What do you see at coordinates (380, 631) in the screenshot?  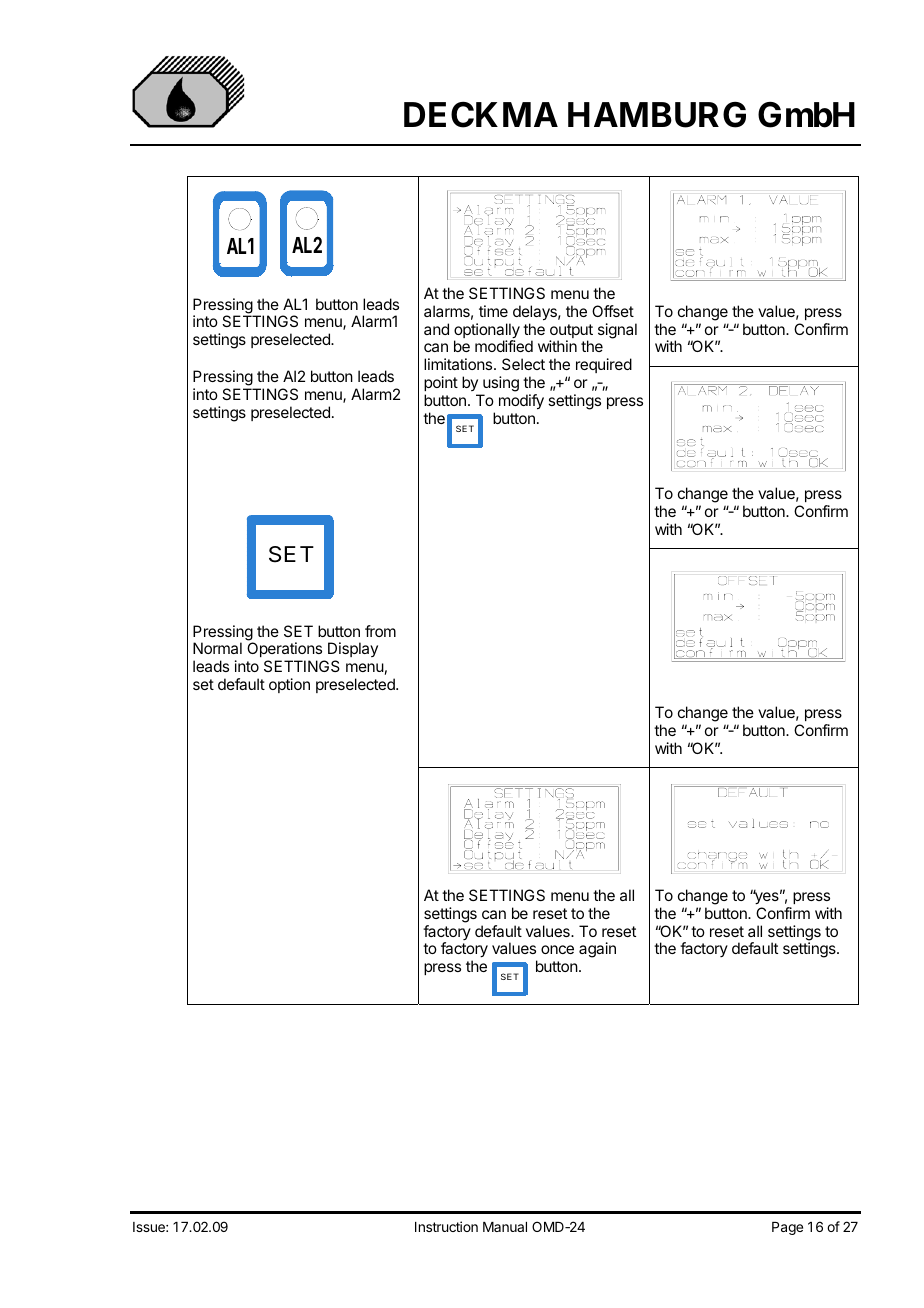 I see `from` at bounding box center [380, 631].
